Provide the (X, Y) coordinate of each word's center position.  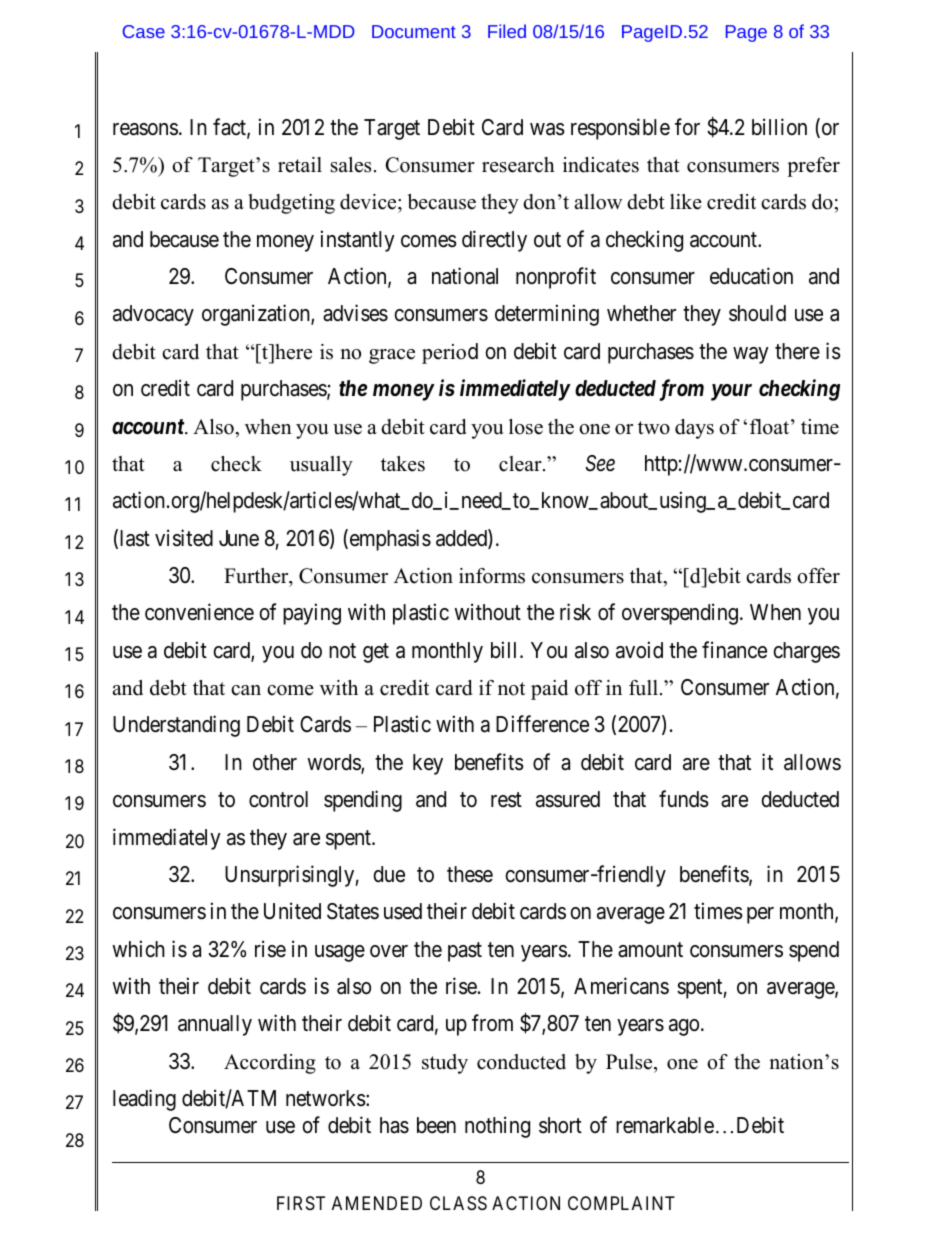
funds (684, 799)
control (278, 799)
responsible (620, 129)
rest (506, 800)
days (694, 429)
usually (321, 466)
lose (526, 427)
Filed (507, 31)
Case (144, 31)
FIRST (301, 1203)
